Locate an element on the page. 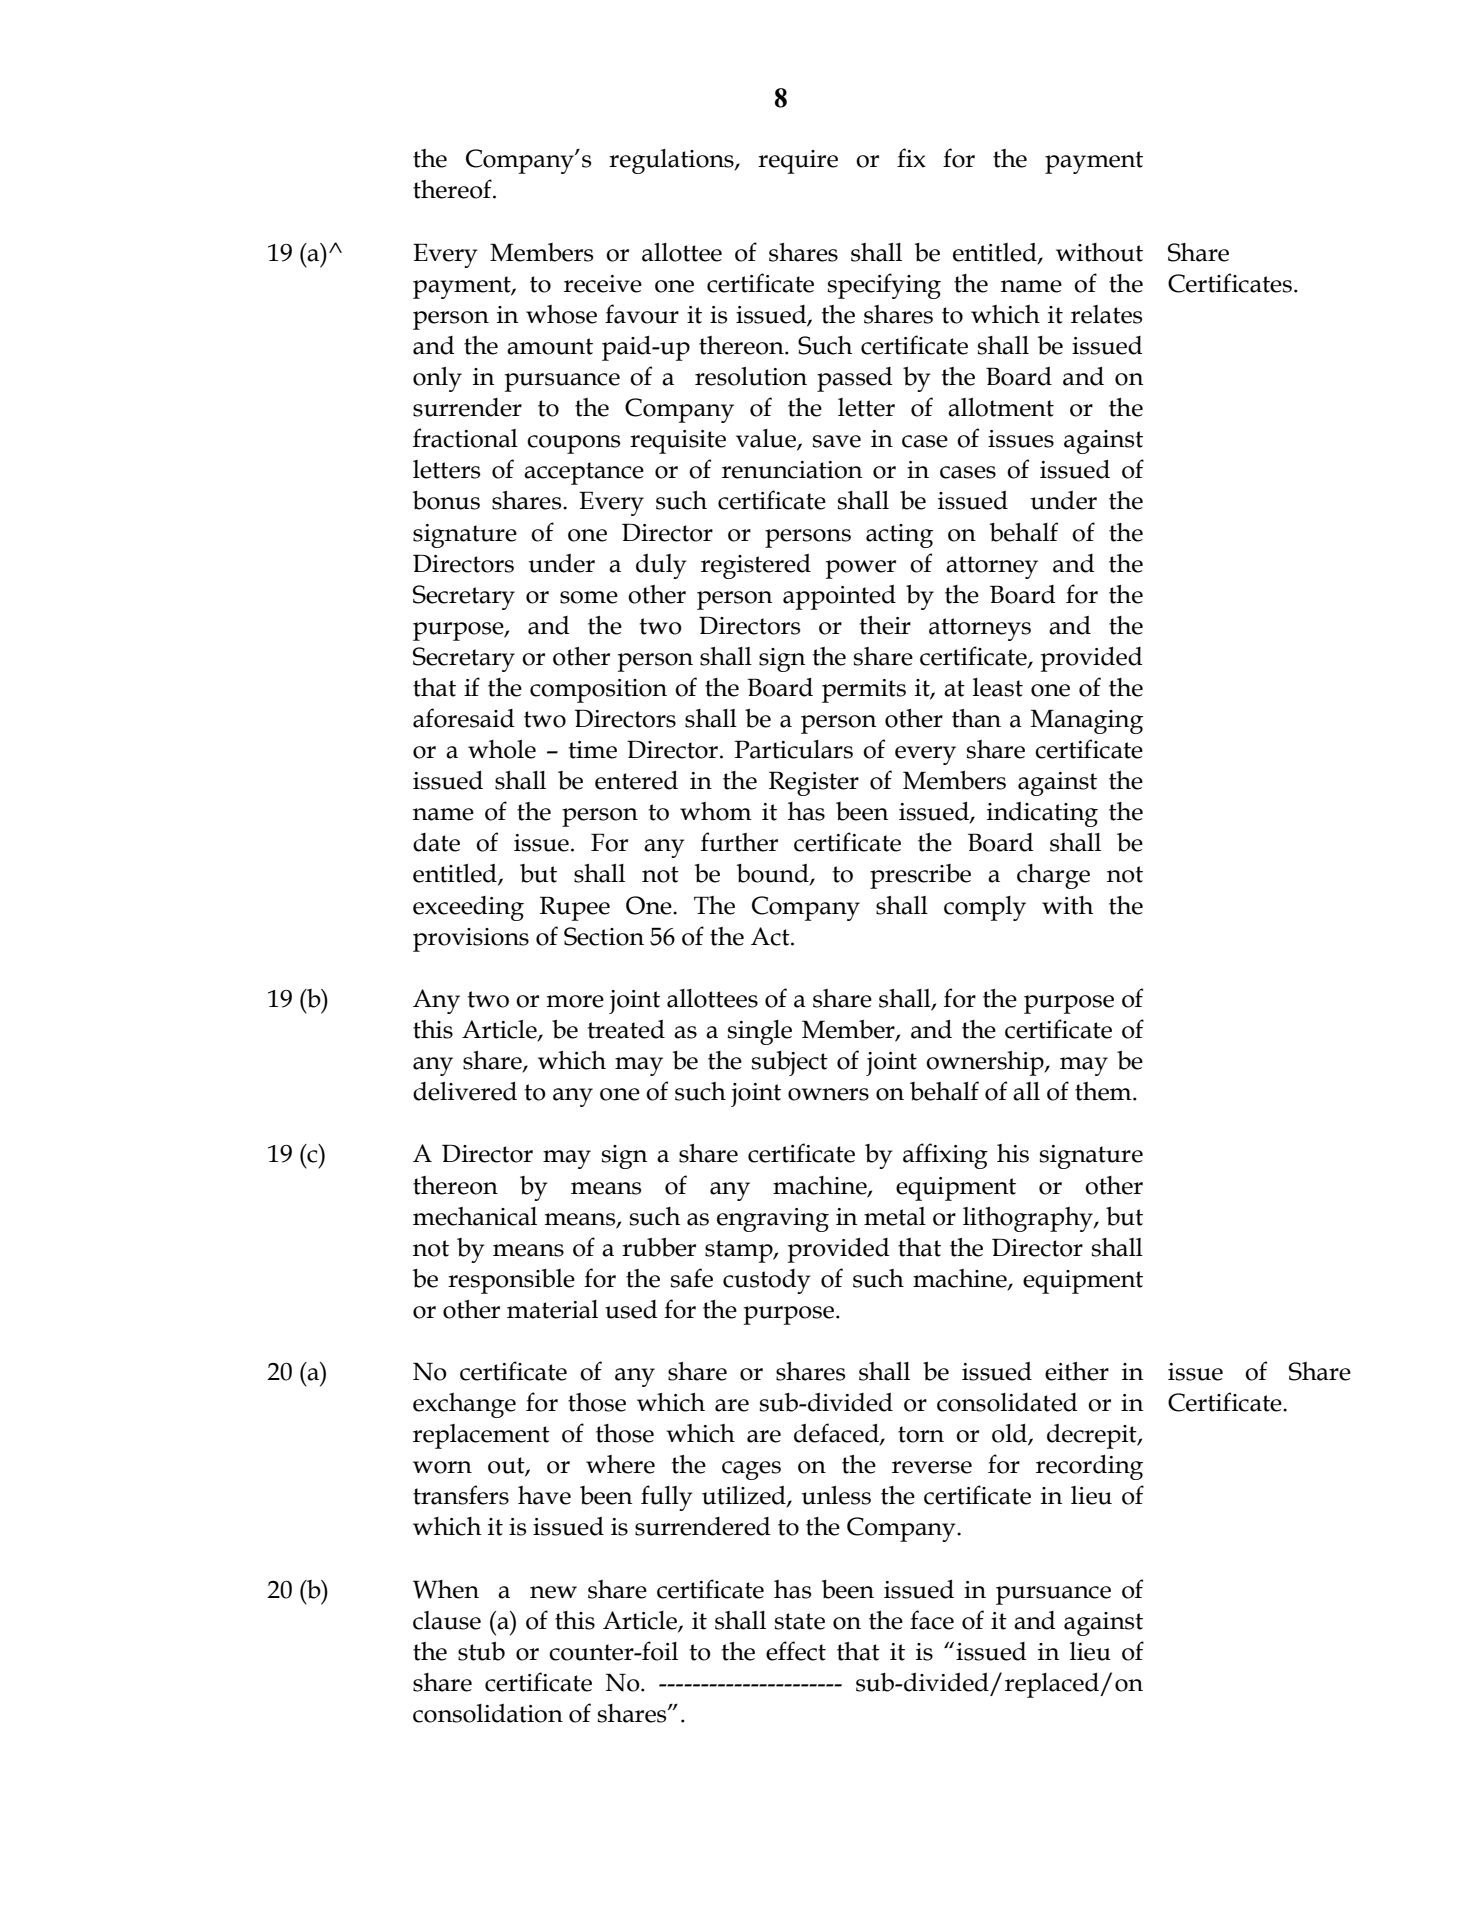 This page has width=1480, height=1915. comply is located at coordinates (985, 908).
